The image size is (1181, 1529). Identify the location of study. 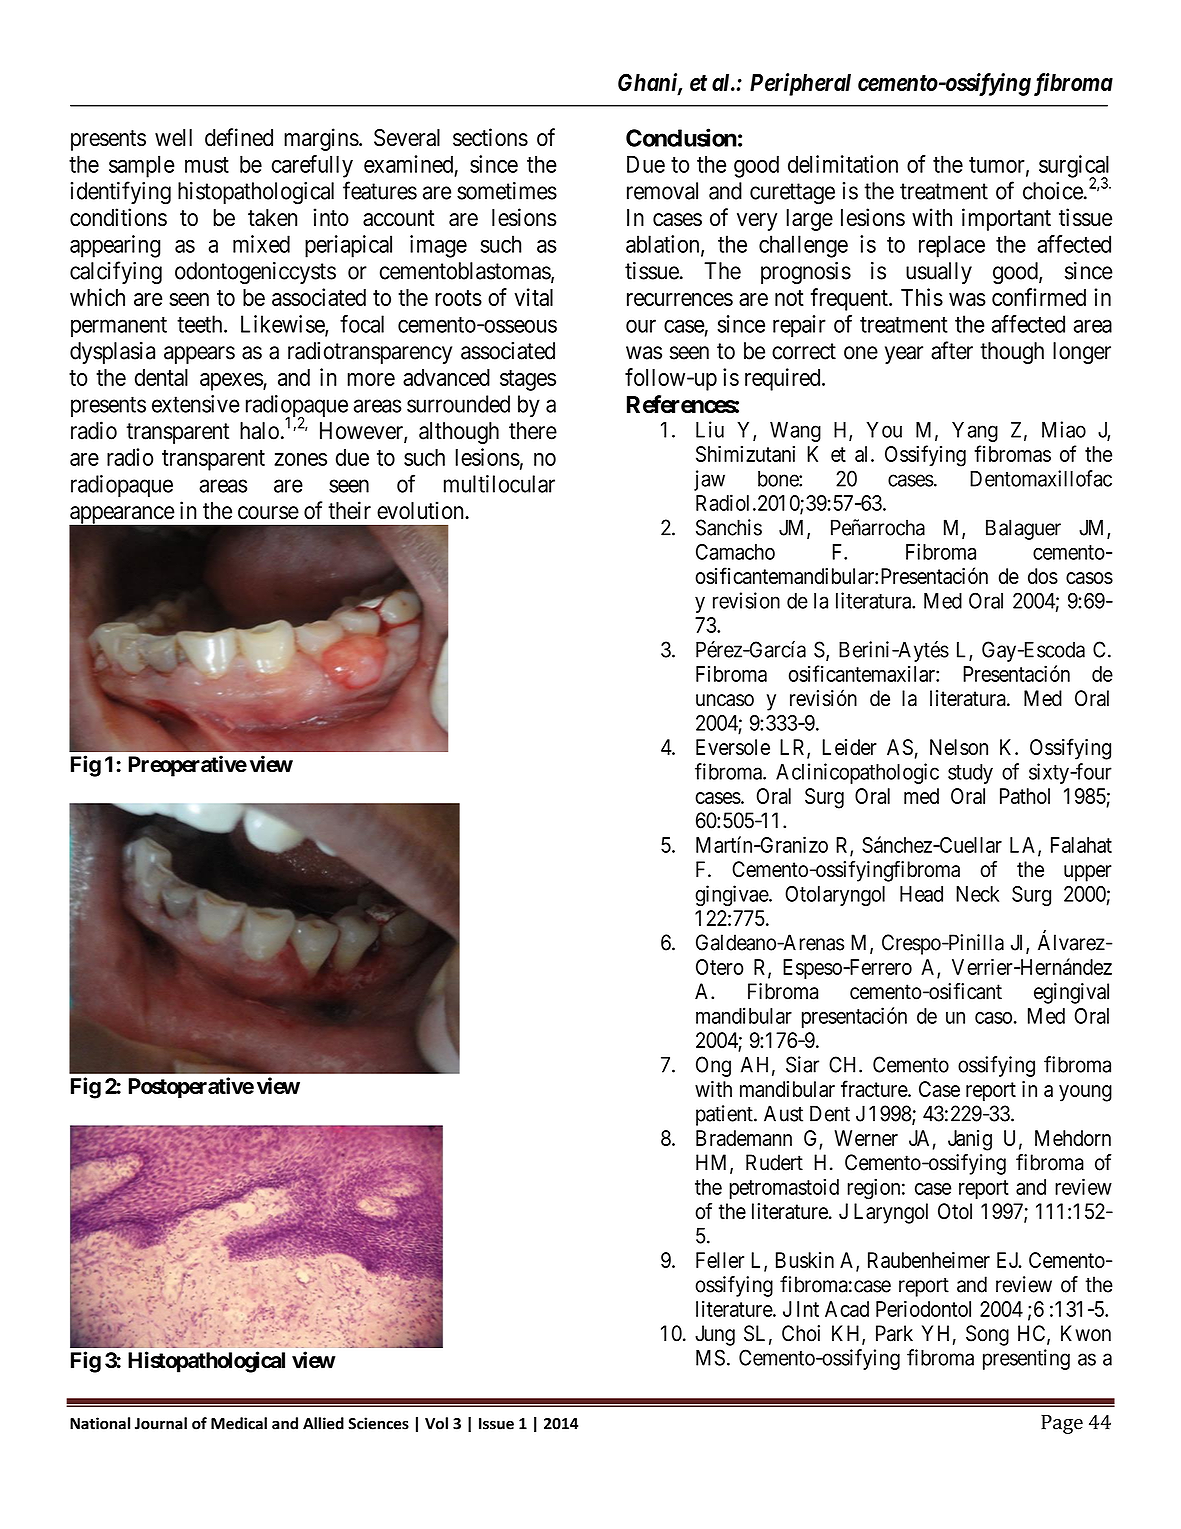
(970, 774).
